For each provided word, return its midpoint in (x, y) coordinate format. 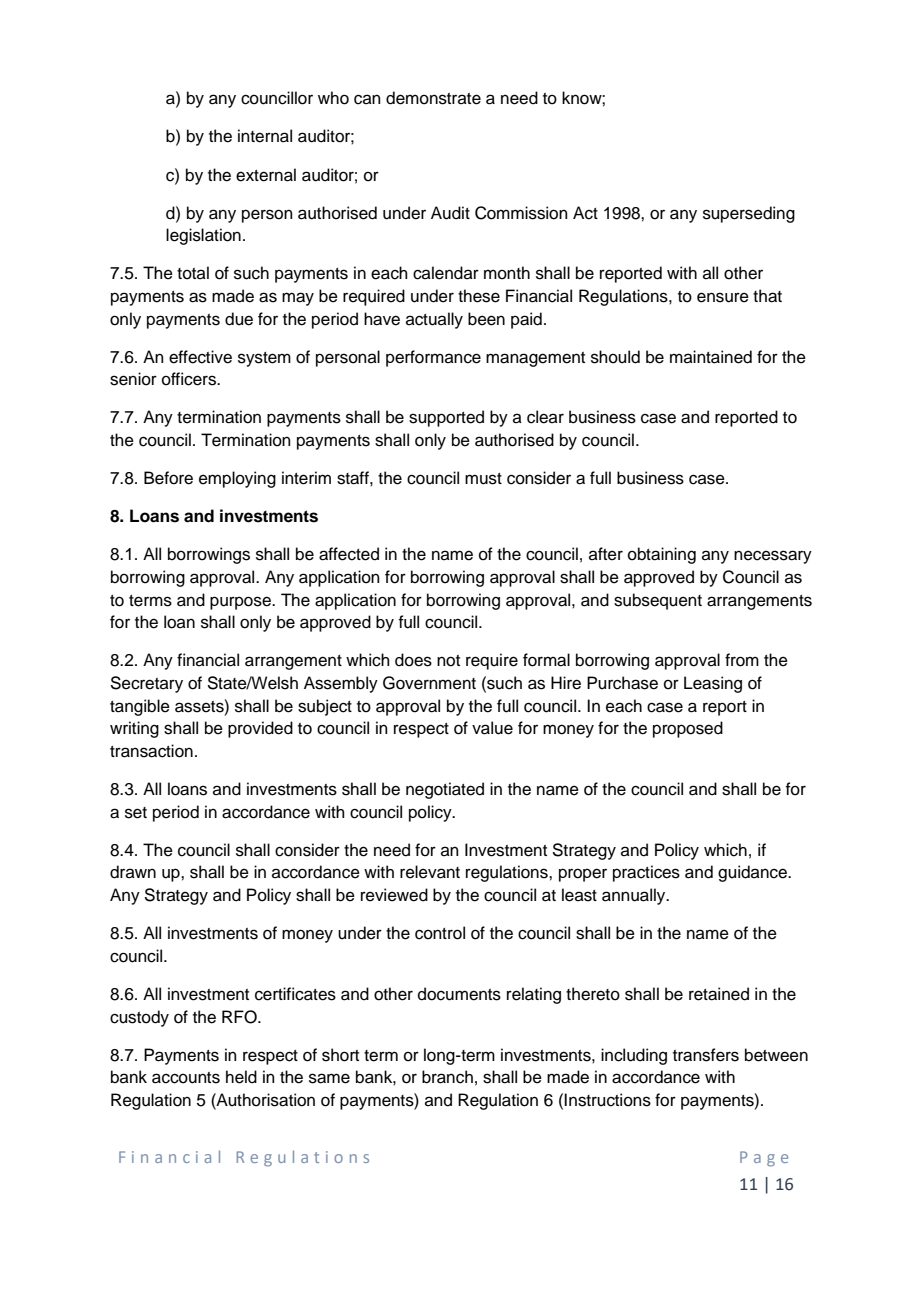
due (239, 319)
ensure (723, 297)
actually (434, 320)
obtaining (662, 555)
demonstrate (433, 98)
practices (646, 873)
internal (265, 136)
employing (237, 479)
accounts (186, 1078)
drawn (133, 872)
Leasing (713, 684)
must (483, 479)
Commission (521, 213)
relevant (430, 872)
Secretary (146, 684)
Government (429, 683)
